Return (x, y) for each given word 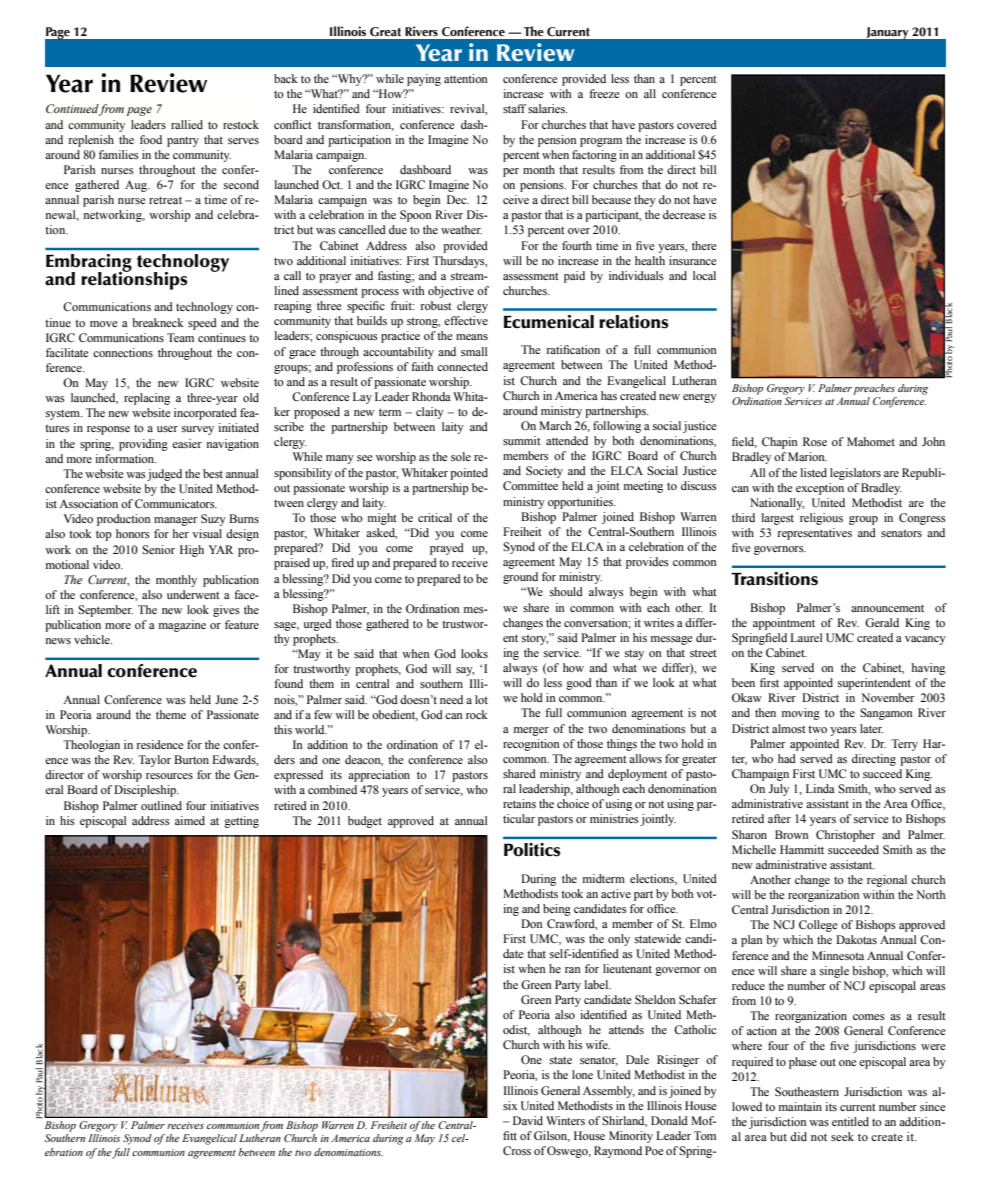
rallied (187, 124)
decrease (684, 214)
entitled (850, 1121)
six (510, 1105)
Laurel (806, 637)
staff (514, 108)
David (528, 1120)
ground (520, 578)
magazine (182, 626)
